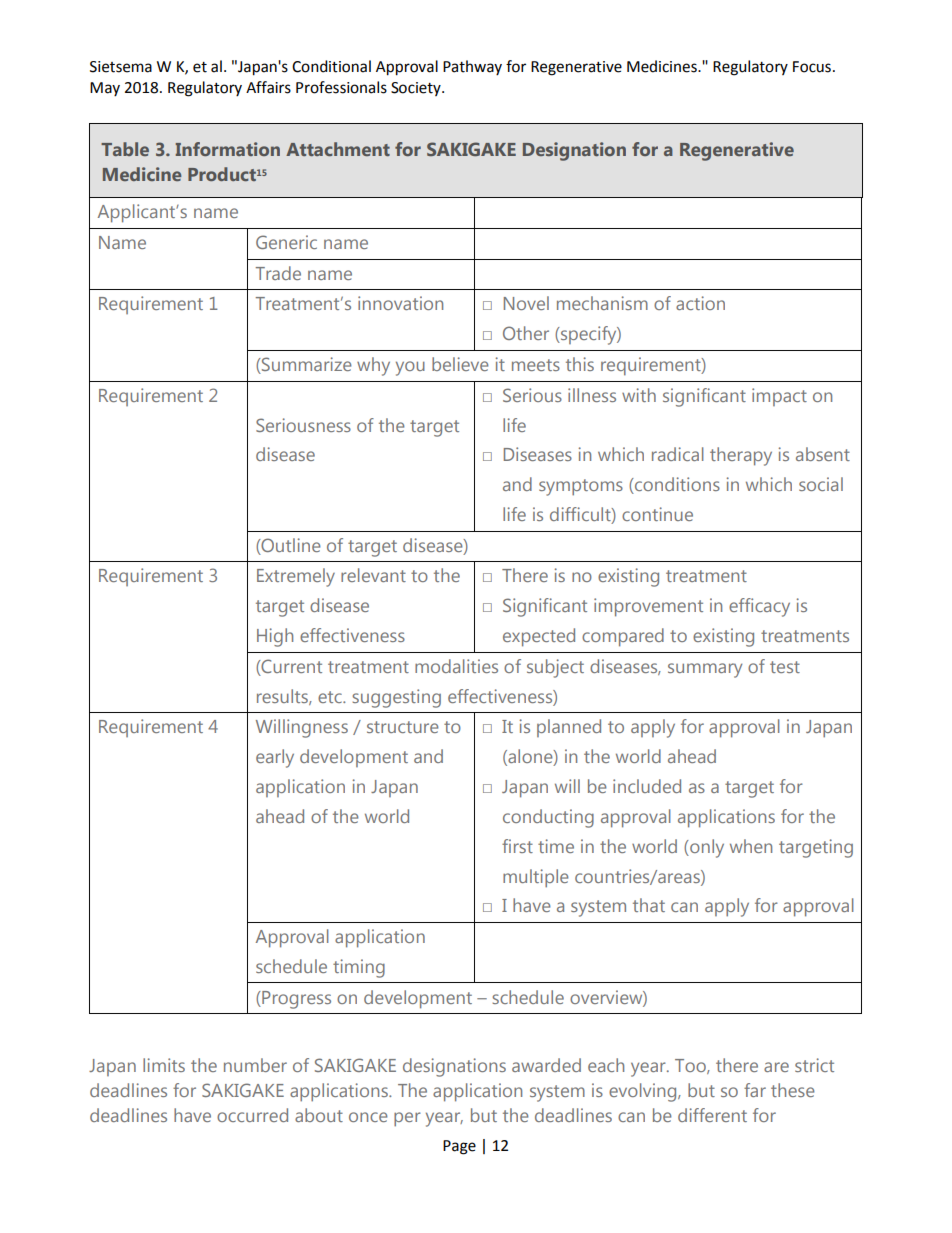 The width and height of the screenshot is (952, 1233). I want to click on Pathway, so click(472, 67).
